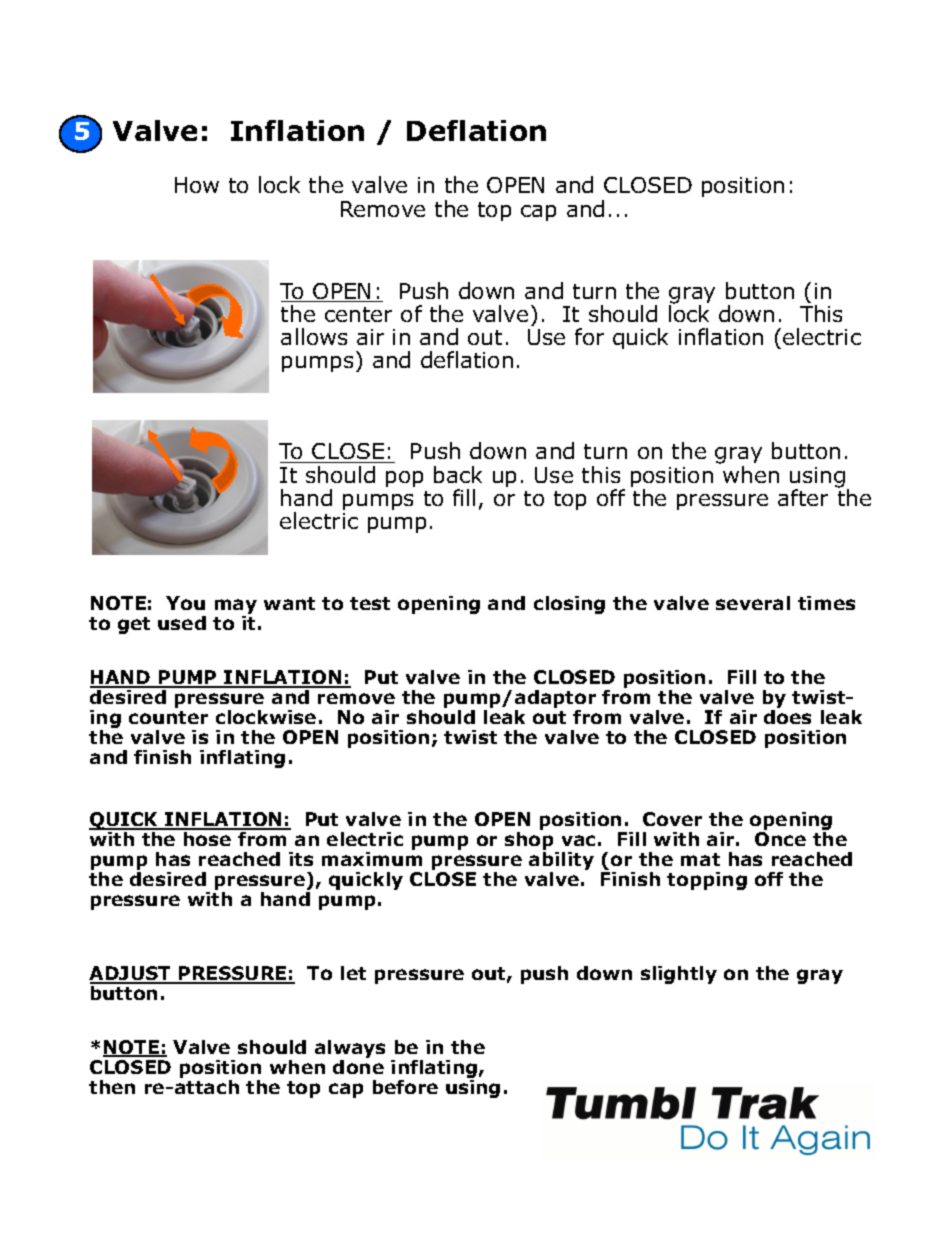 The width and height of the image is (952, 1233). I want to click on before, so click(405, 1087).
